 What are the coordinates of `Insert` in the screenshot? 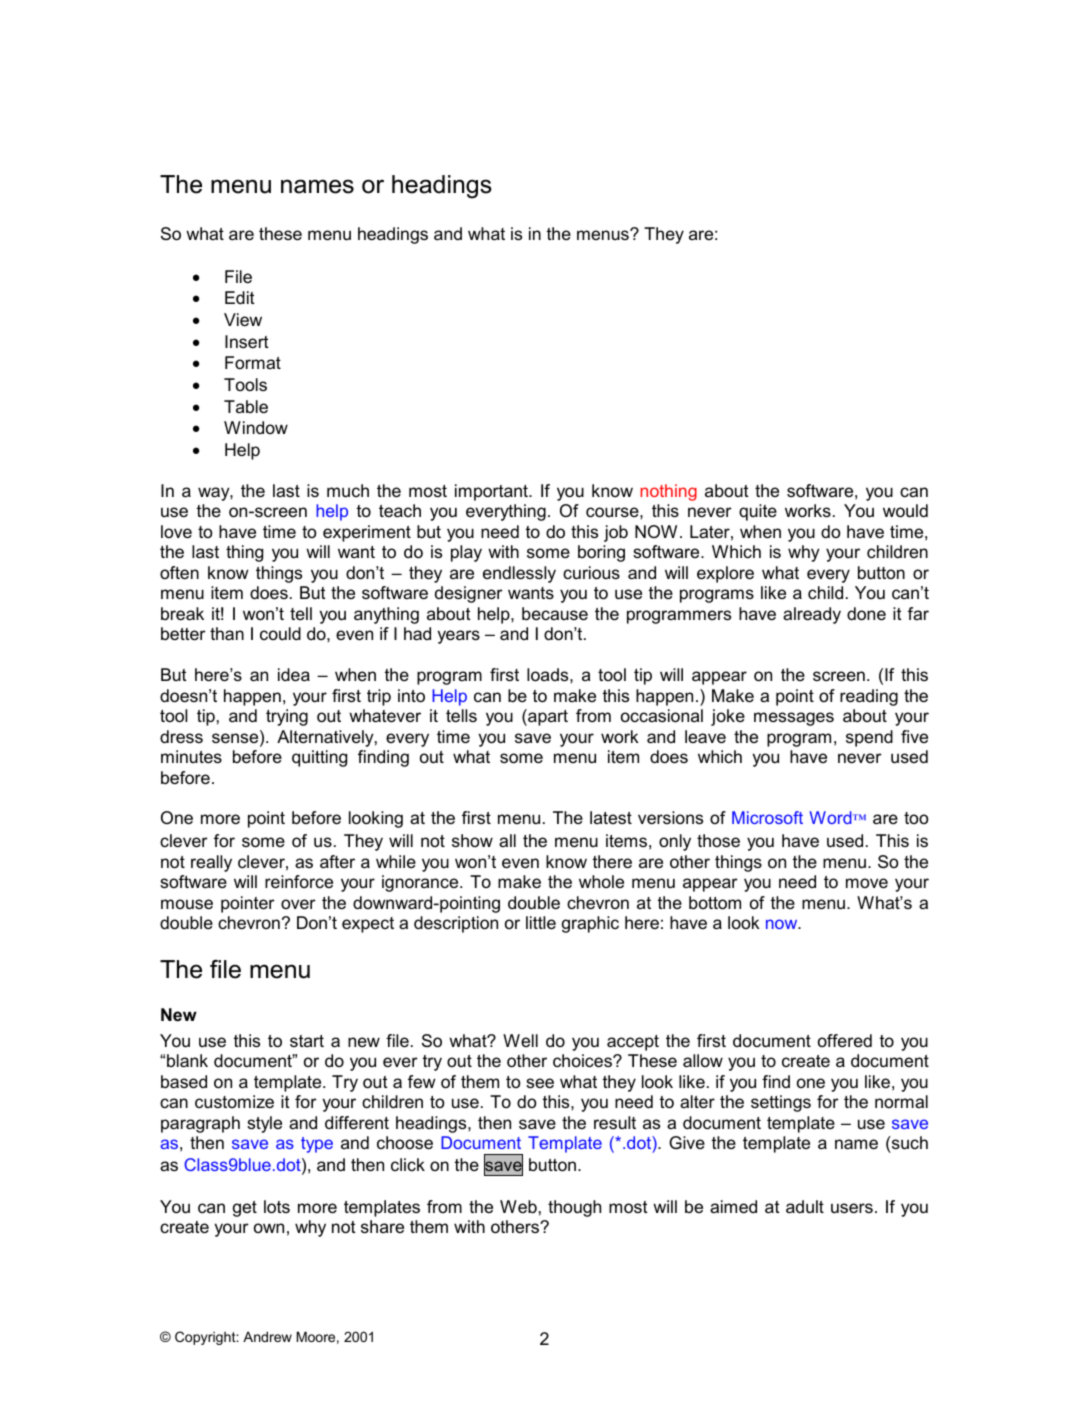 It's located at (247, 341).
